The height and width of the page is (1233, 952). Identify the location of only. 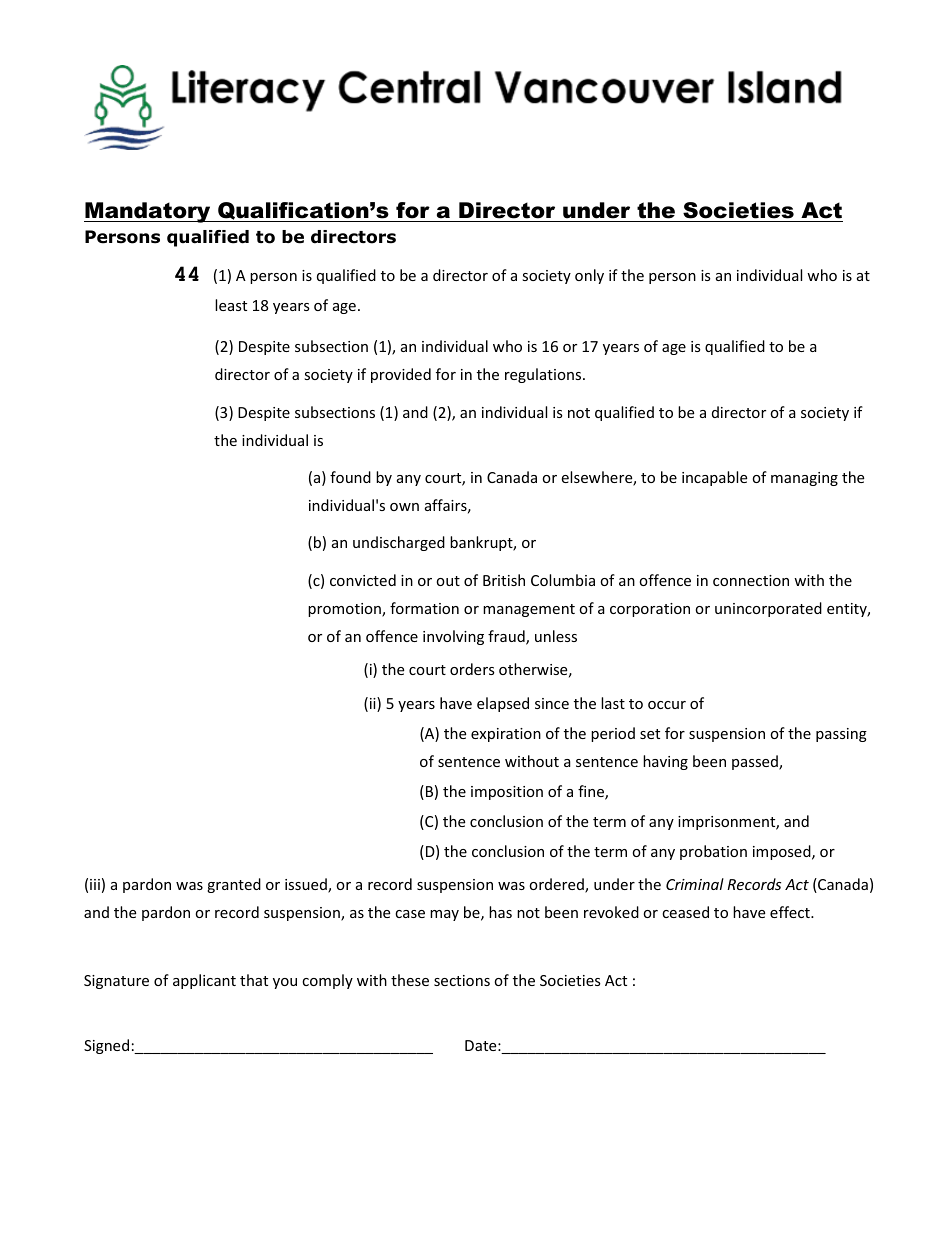
(589, 276).
